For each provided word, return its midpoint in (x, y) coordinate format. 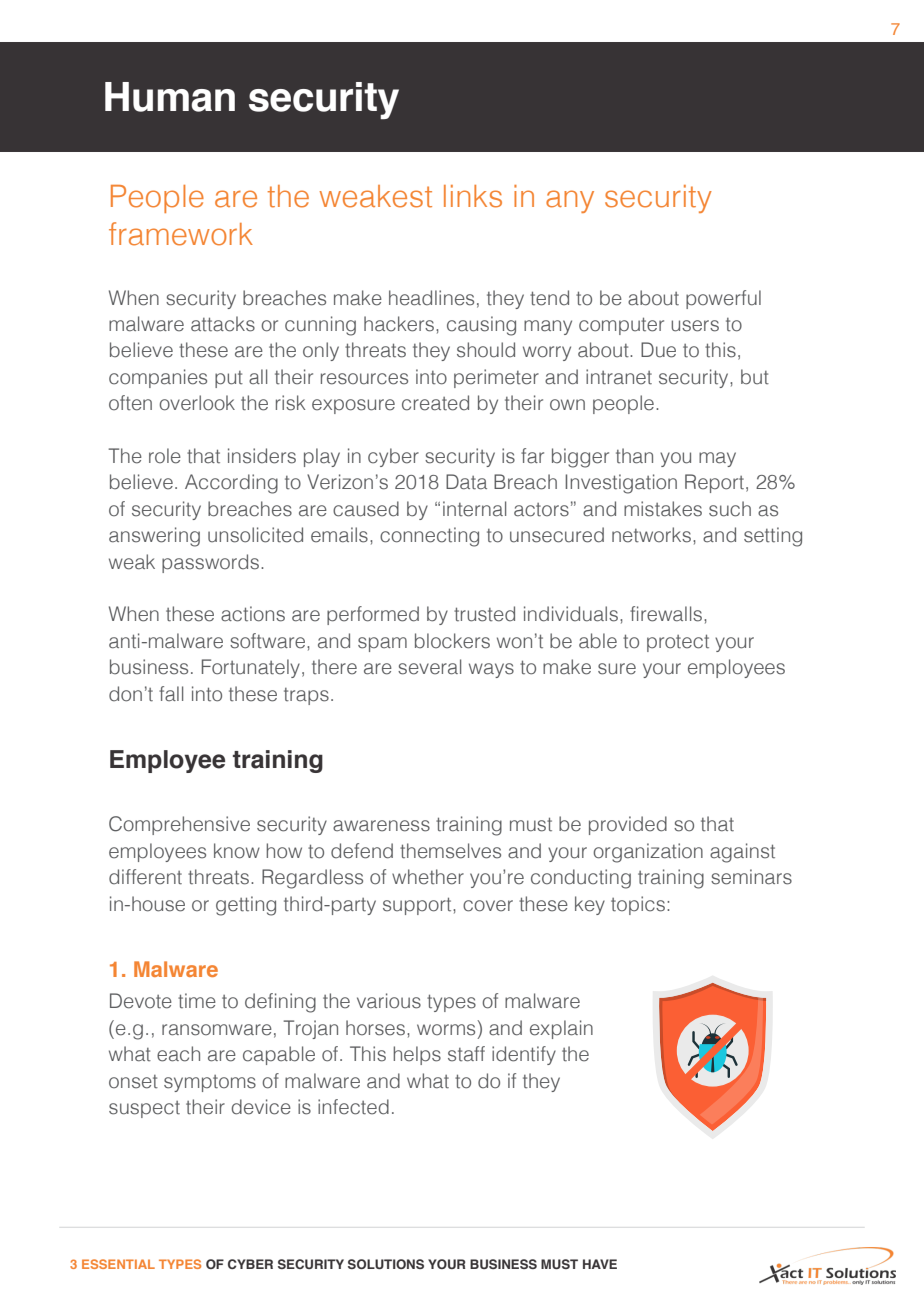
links (473, 196)
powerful (723, 299)
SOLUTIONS (386, 1264)
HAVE (600, 1264)
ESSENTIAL (118, 1264)
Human (170, 97)
